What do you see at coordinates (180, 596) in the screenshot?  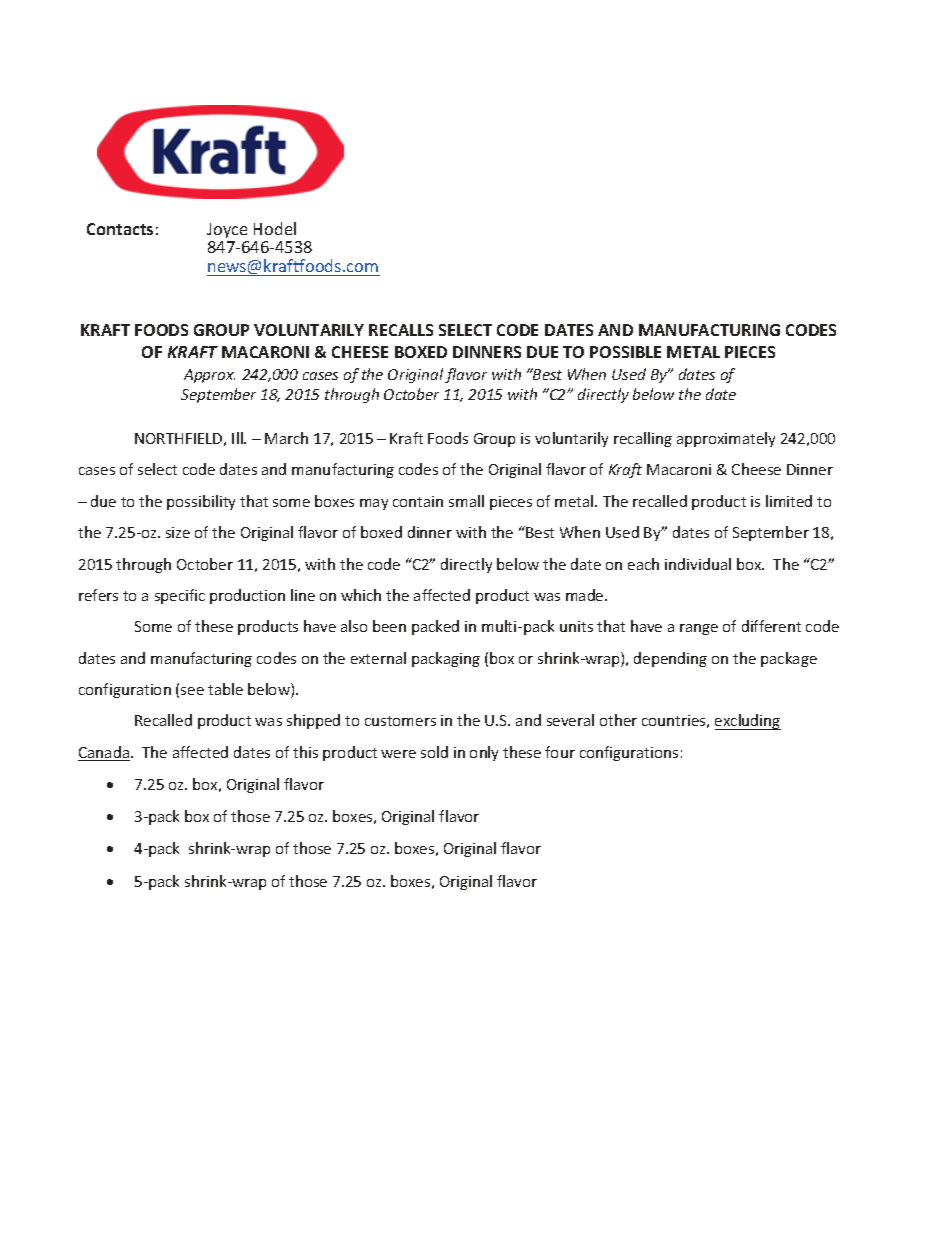 I see `specific` at bounding box center [180, 596].
